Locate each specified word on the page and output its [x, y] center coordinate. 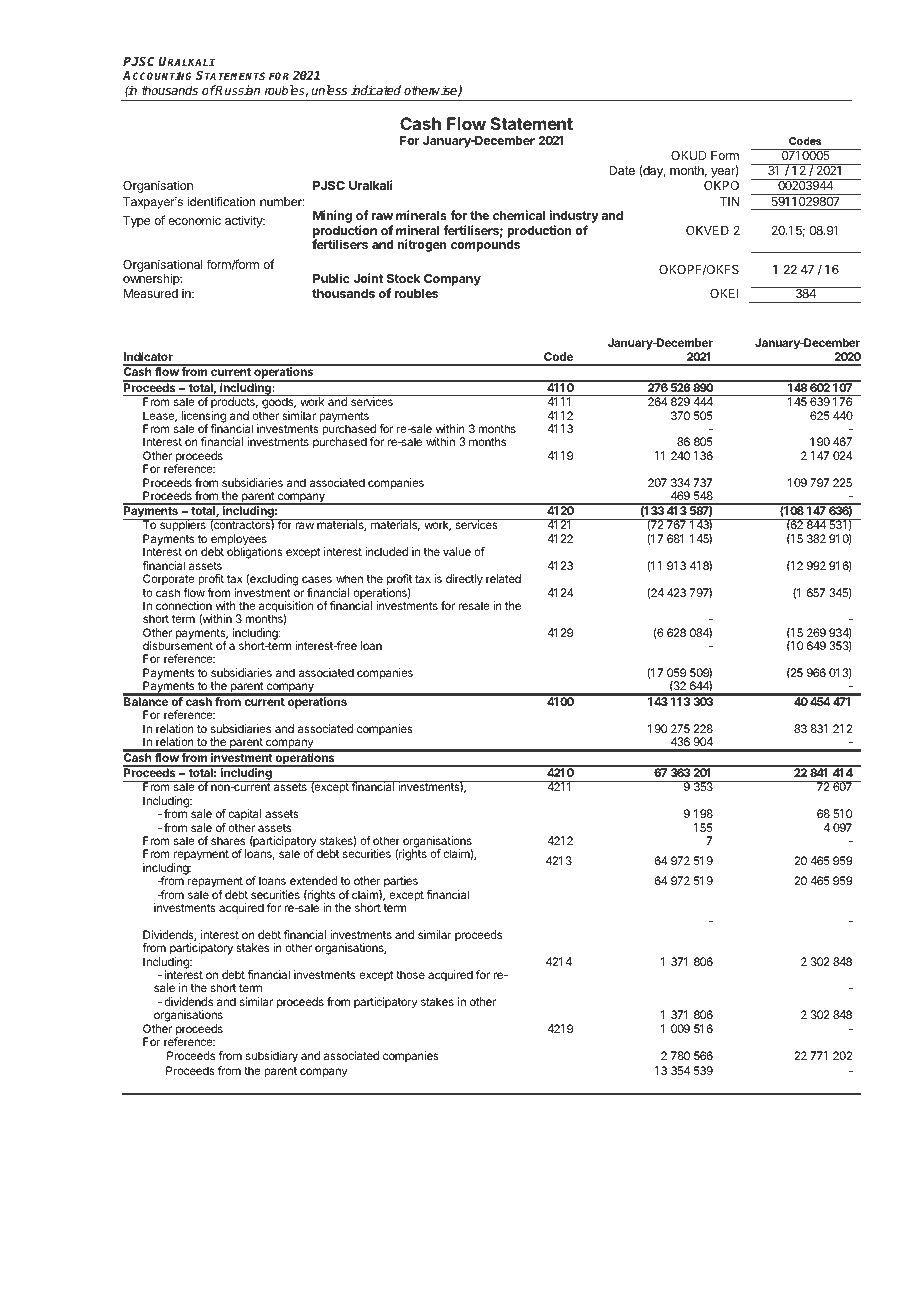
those [410, 974]
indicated [376, 90]
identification [222, 201]
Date [622, 170]
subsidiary [272, 1057]
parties [401, 882]
